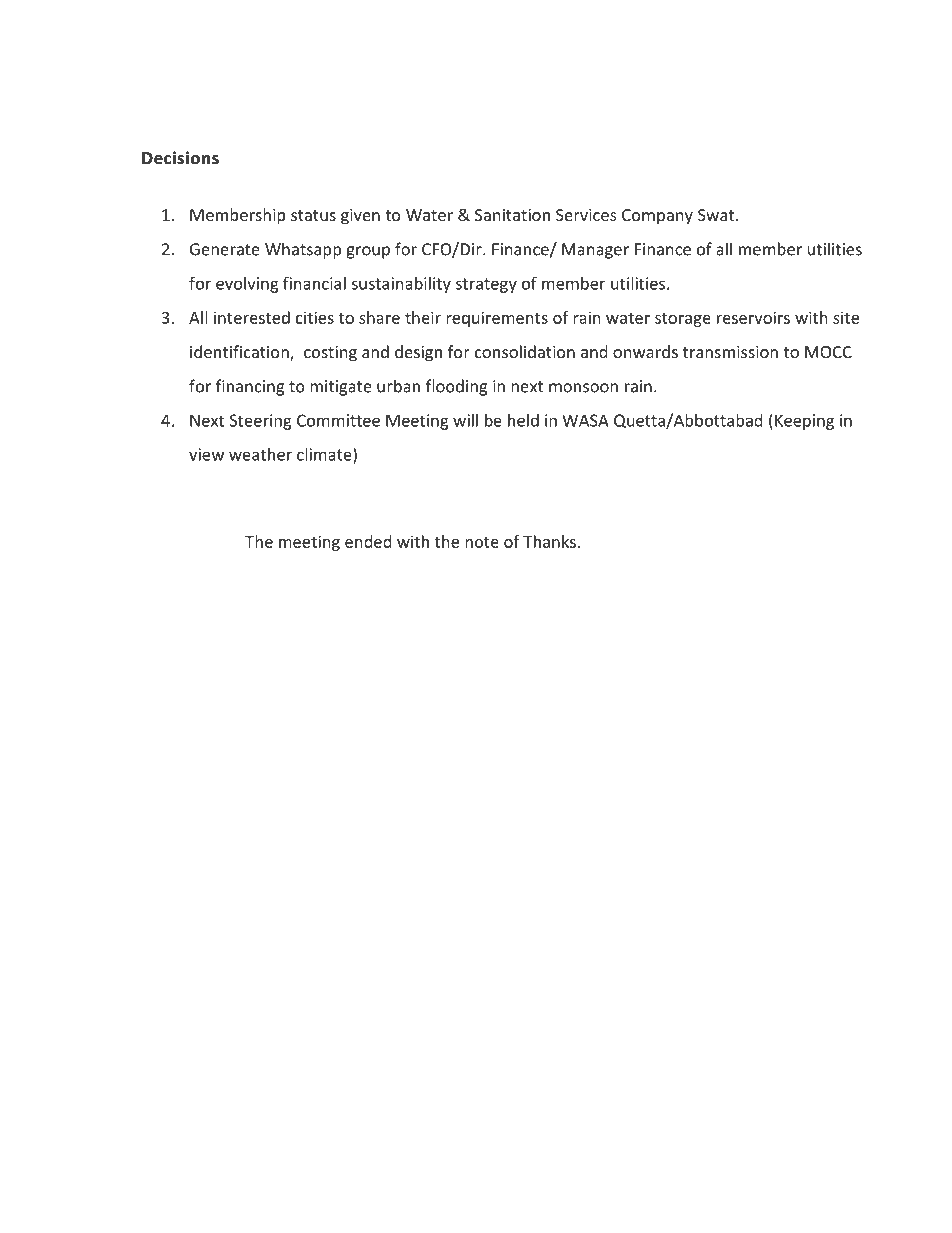 This screenshot has height=1233, width=952. Describe the element at coordinates (512, 215) in the screenshot. I see `Sanitation` at that location.
